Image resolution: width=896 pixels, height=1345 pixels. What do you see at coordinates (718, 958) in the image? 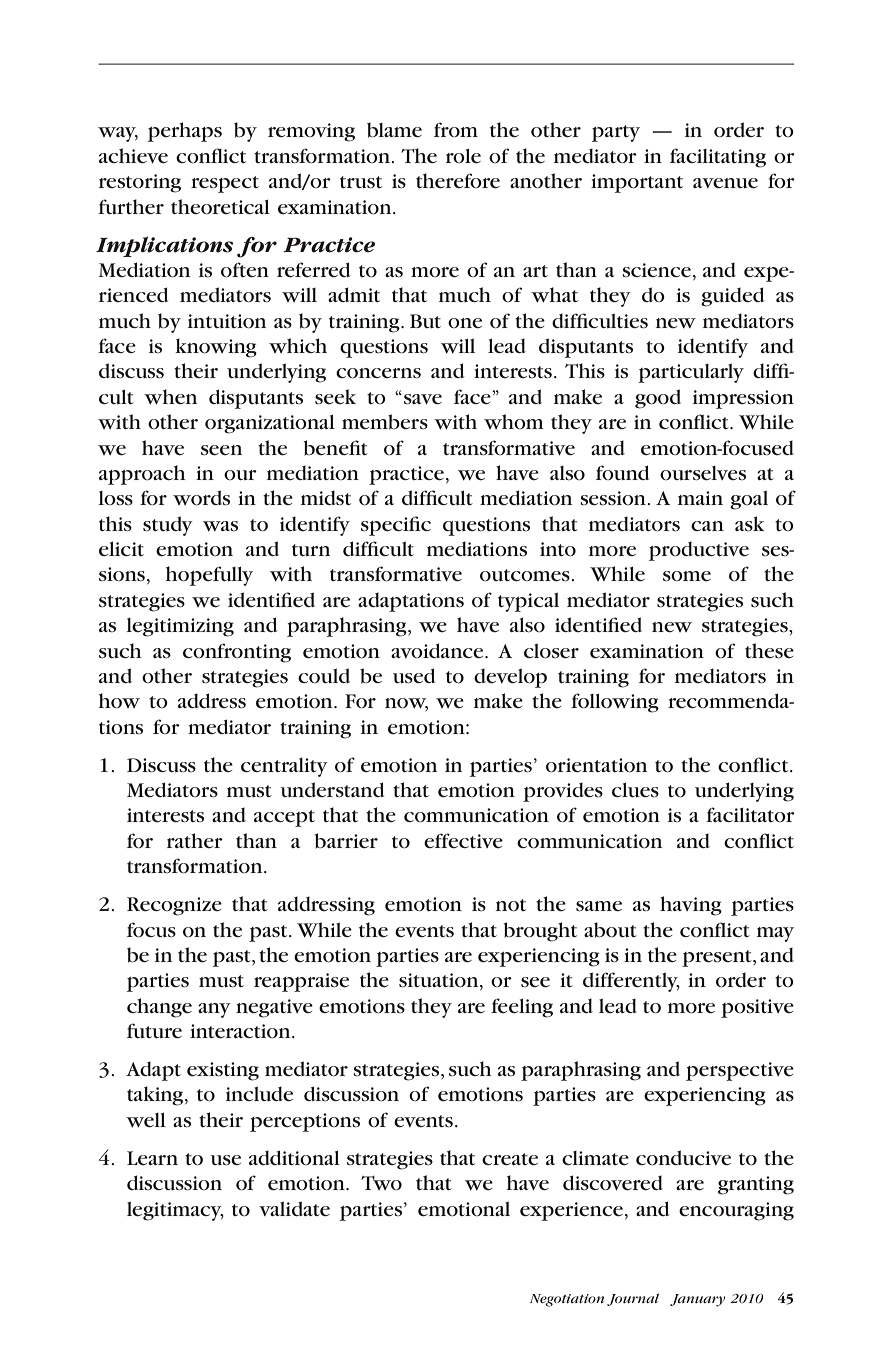
I see `present` at bounding box center [718, 958].
